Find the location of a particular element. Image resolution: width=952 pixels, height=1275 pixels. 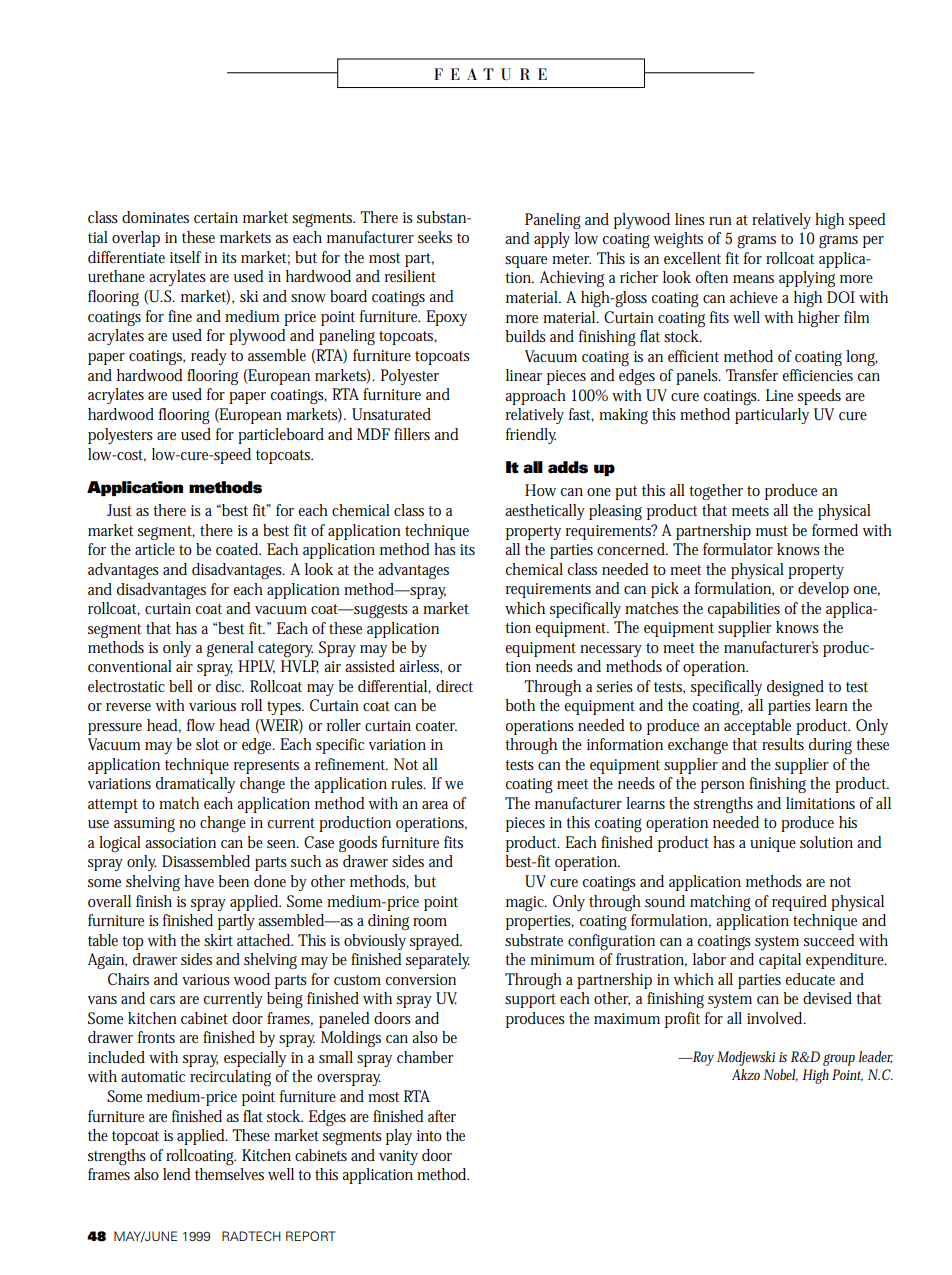

magic is located at coordinates (526, 903).
